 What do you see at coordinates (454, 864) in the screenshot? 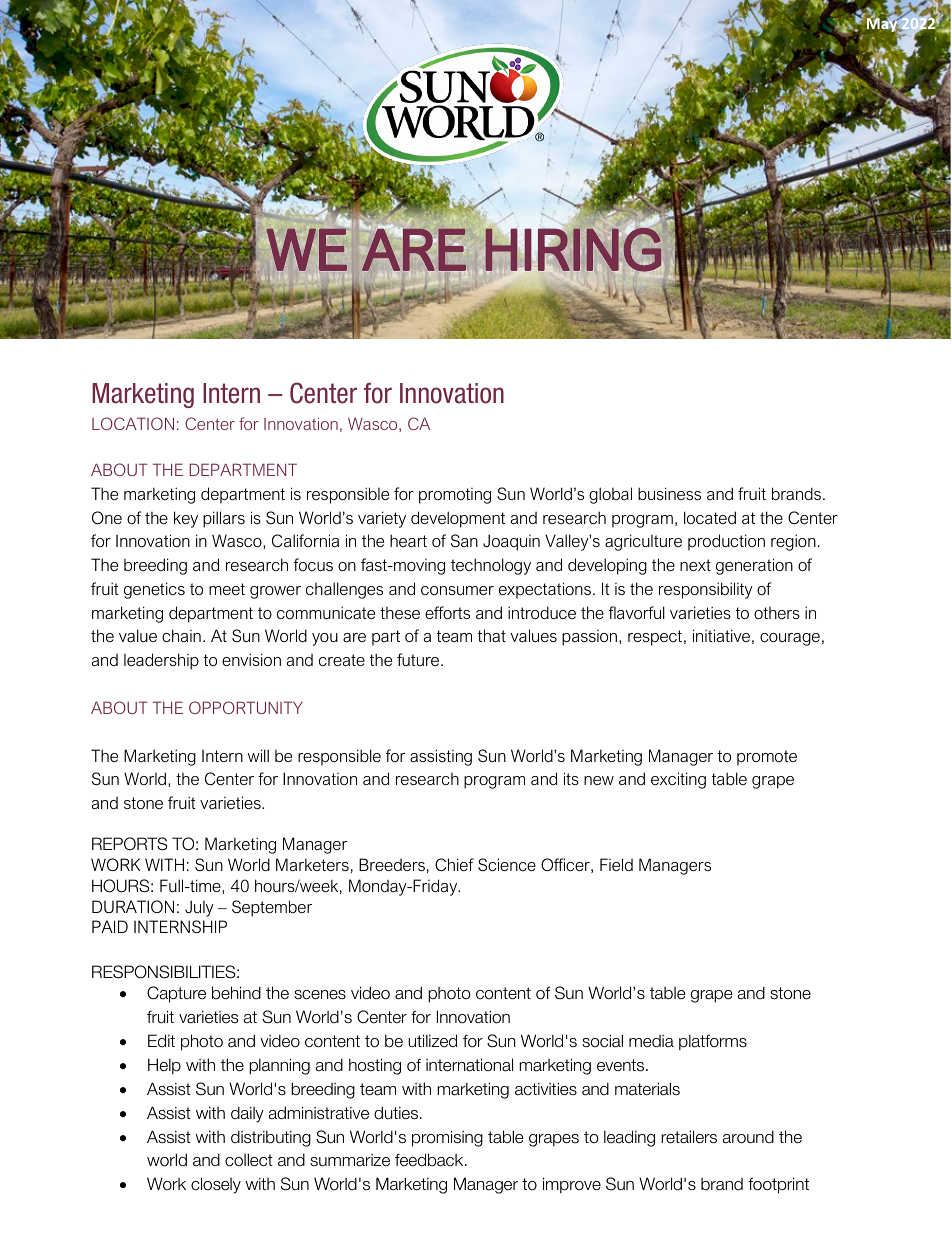
I see `Chief` at bounding box center [454, 864].
